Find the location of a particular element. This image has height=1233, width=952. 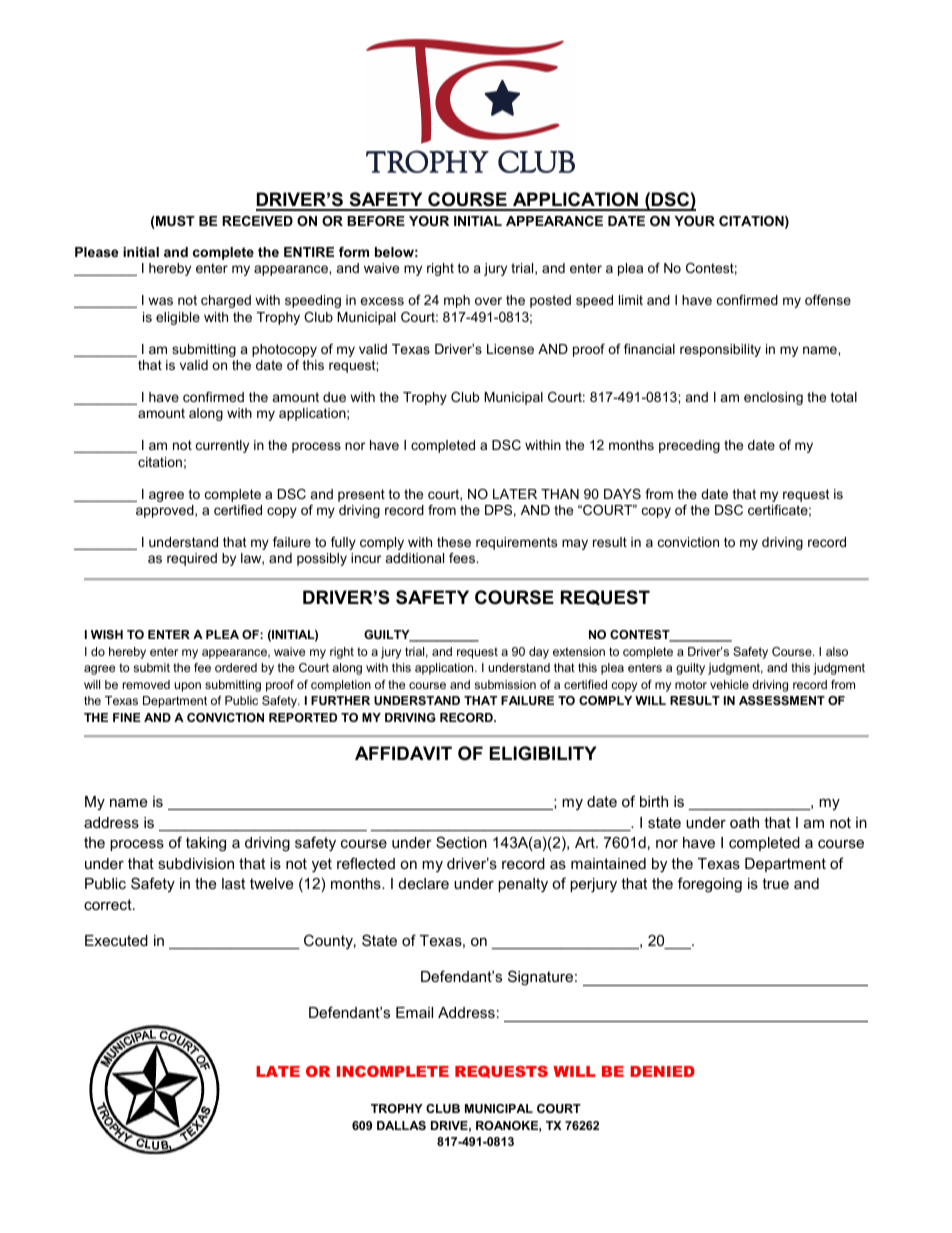

over is located at coordinates (488, 301).
